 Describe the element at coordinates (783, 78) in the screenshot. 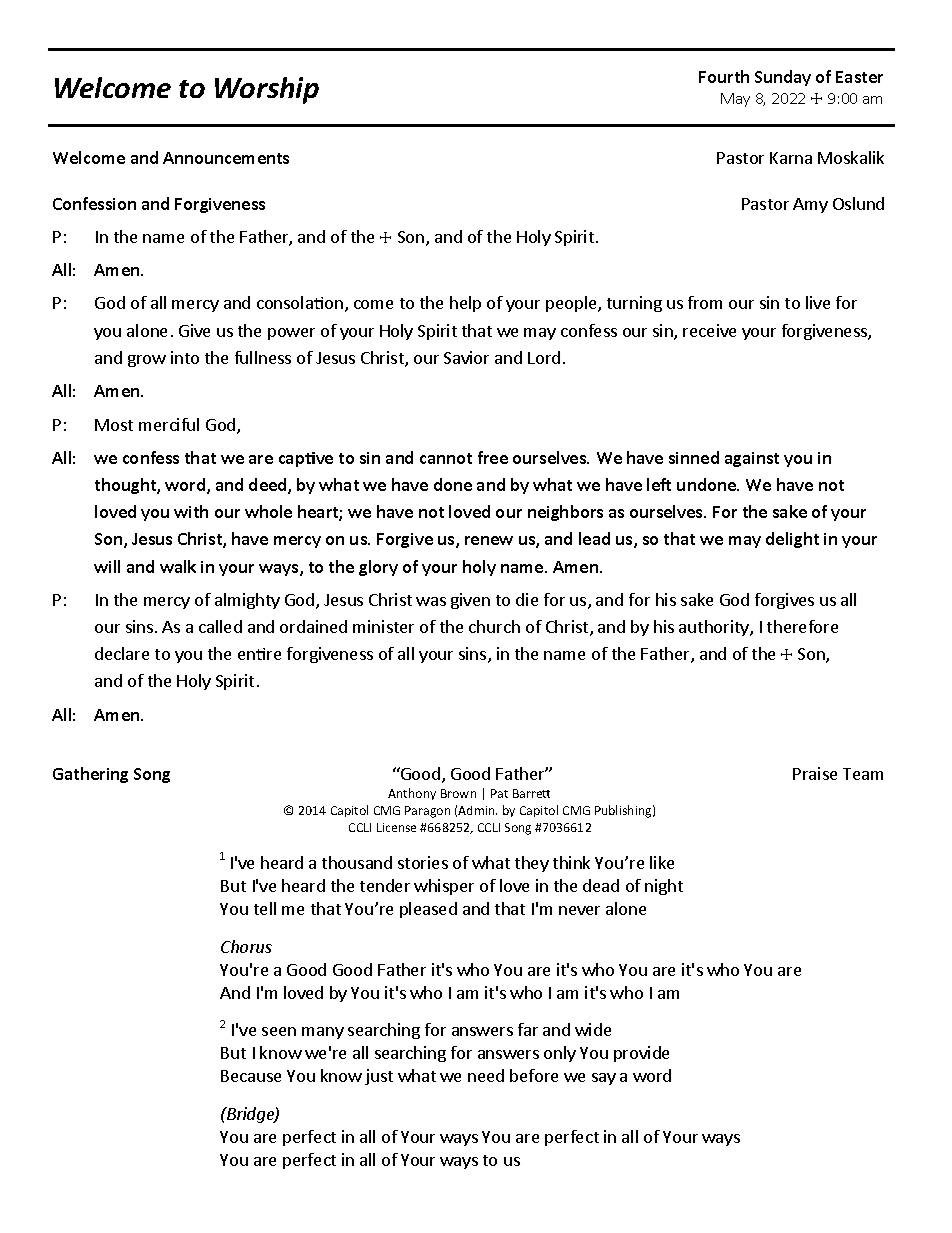

I see `Sunday` at that location.
